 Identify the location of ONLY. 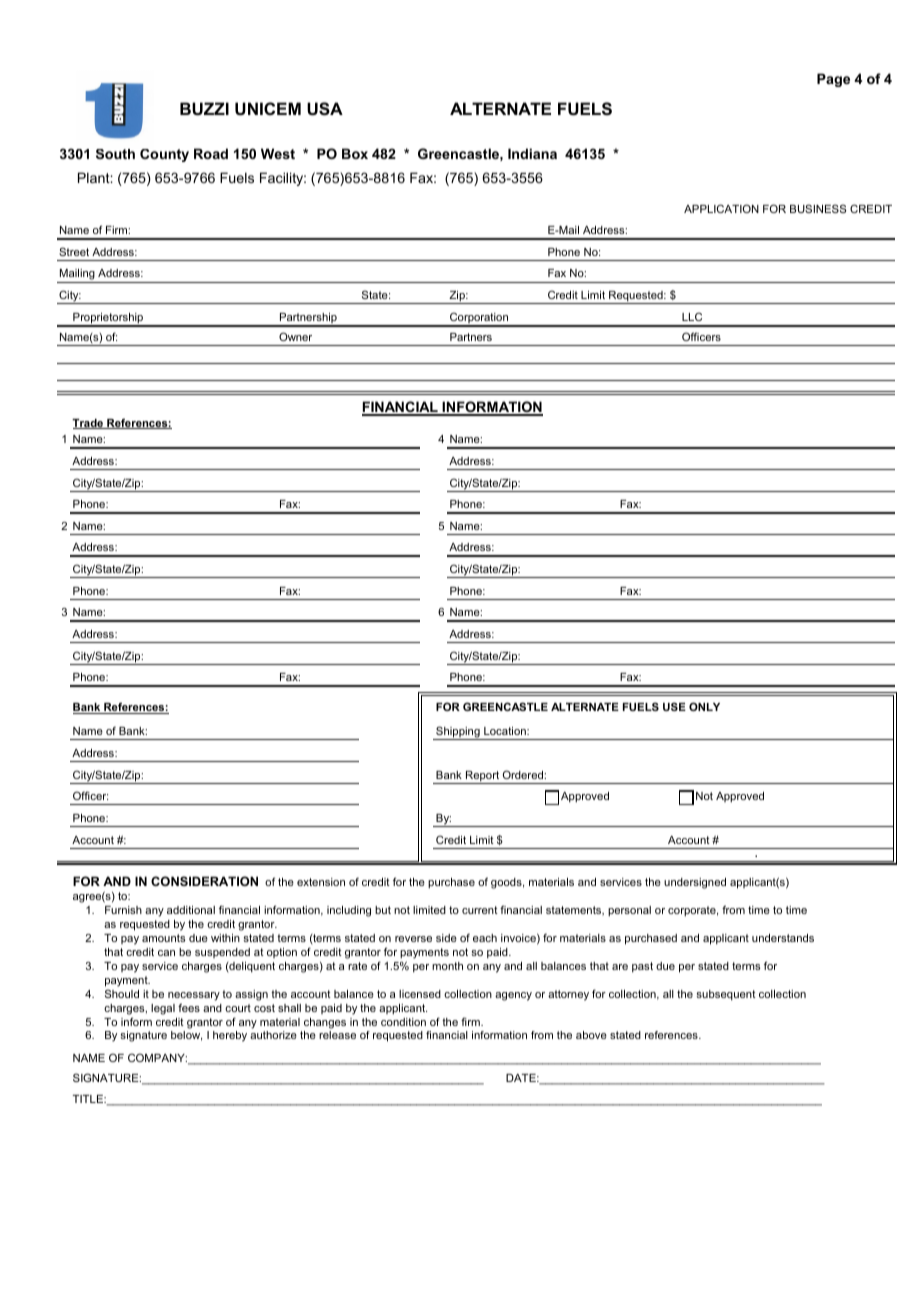
(704, 706).
